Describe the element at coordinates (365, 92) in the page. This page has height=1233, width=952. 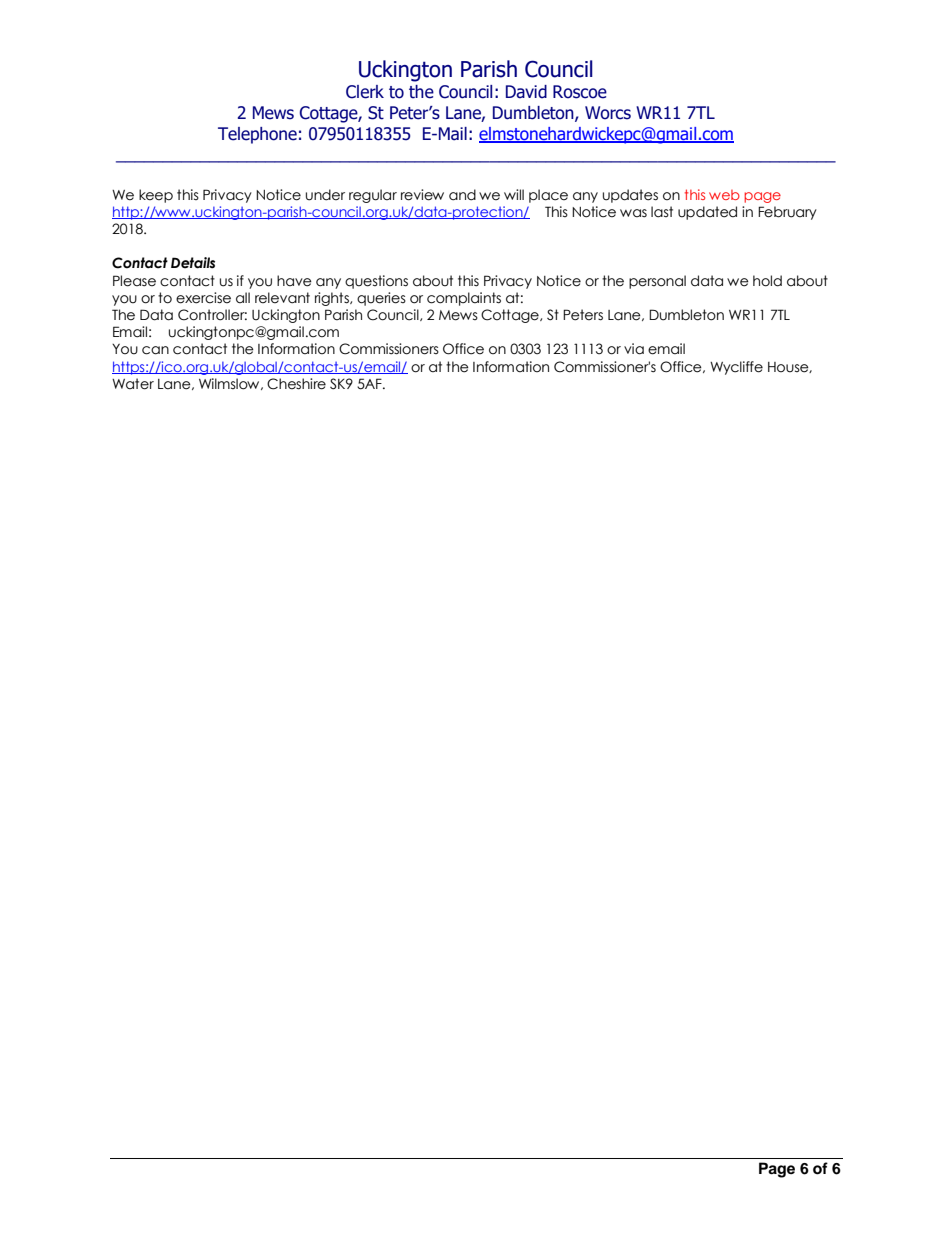
I see `Clerk` at that location.
